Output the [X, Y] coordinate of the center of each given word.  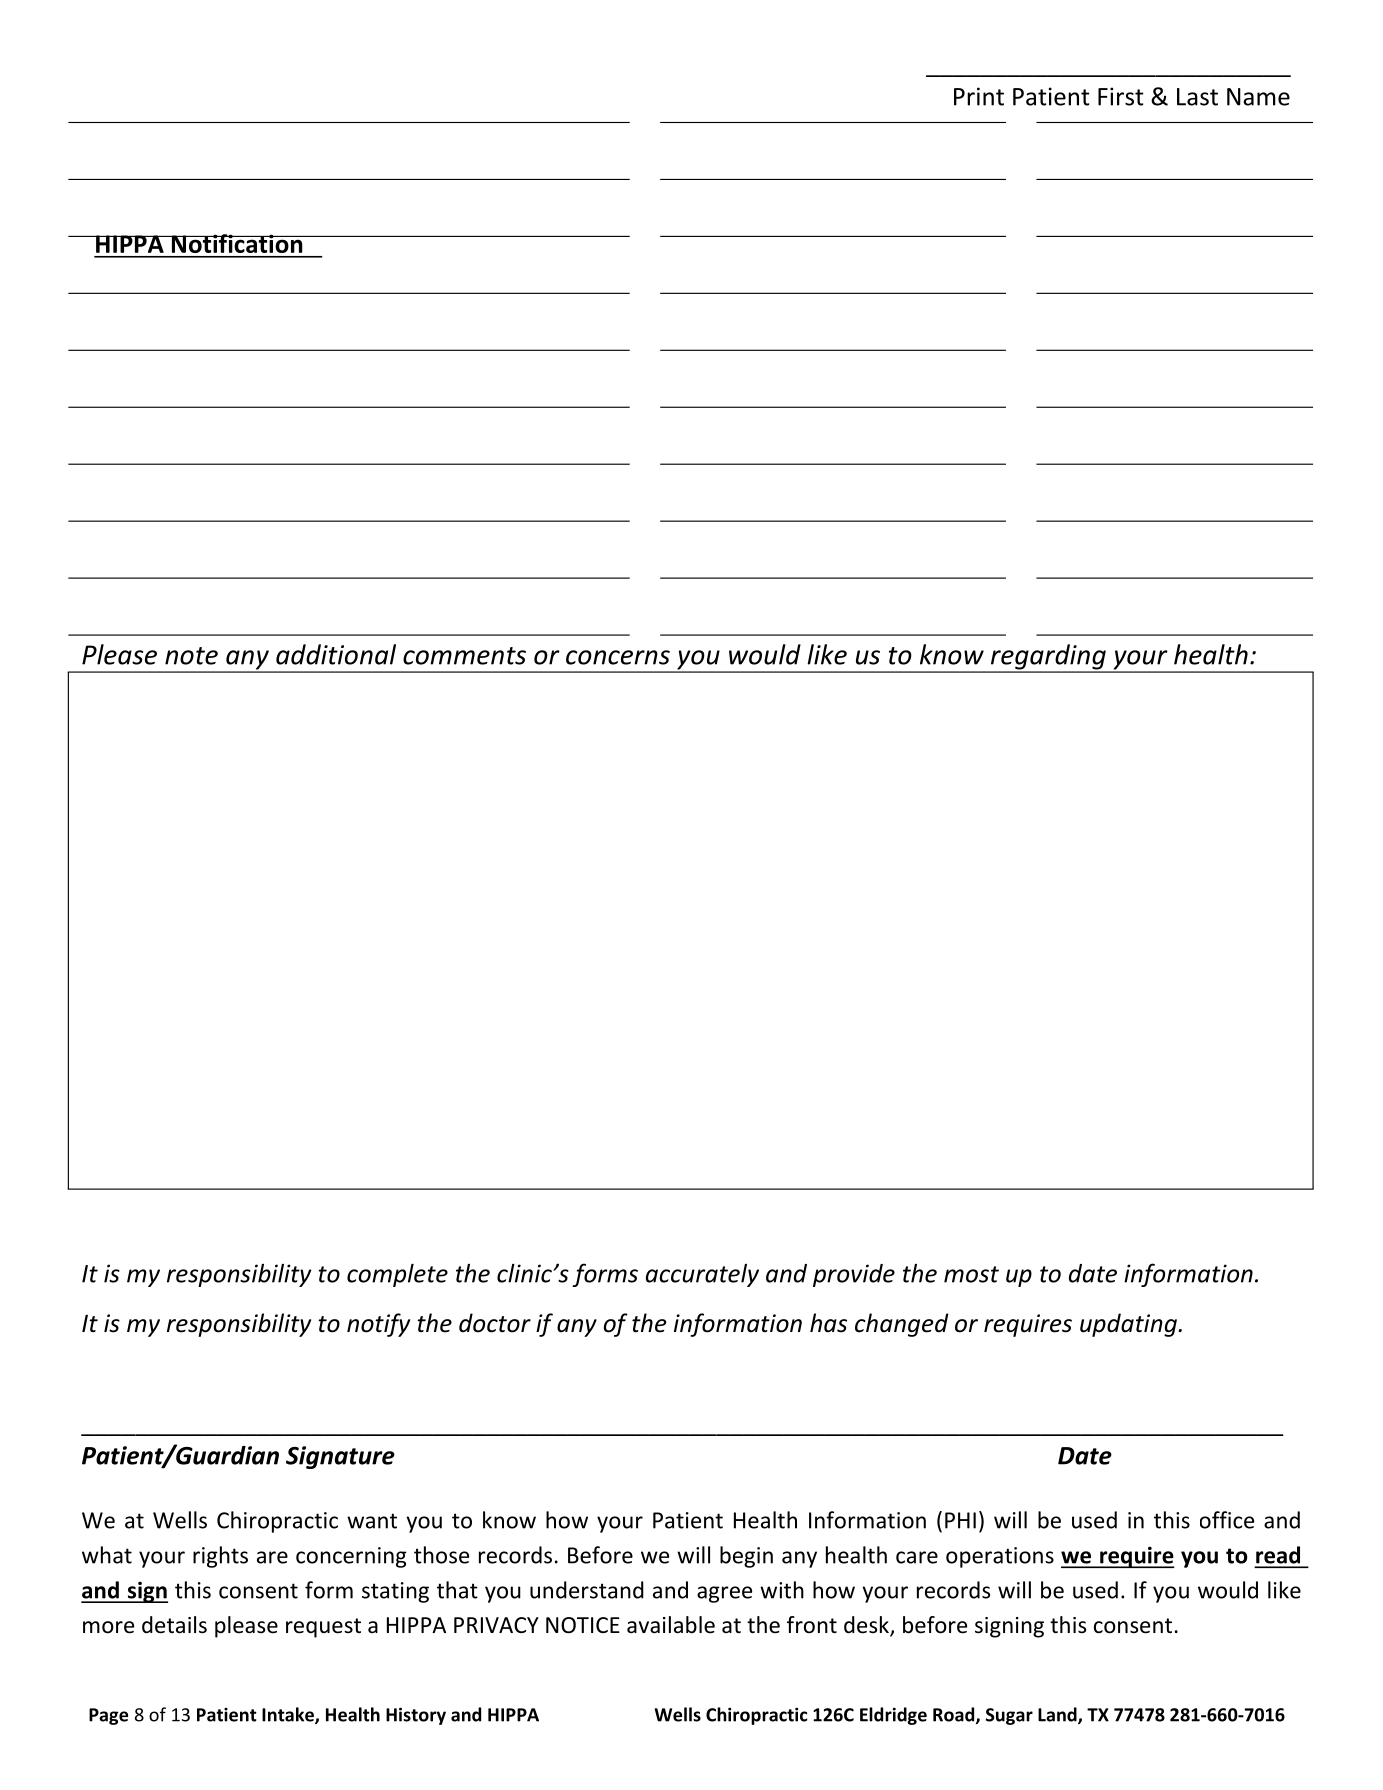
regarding [1047, 658]
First [1121, 96]
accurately [702, 1275]
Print [979, 96]
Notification [236, 243]
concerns [618, 657]
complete [397, 1275]
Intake [289, 1715]
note [191, 656]
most [971, 1274]
